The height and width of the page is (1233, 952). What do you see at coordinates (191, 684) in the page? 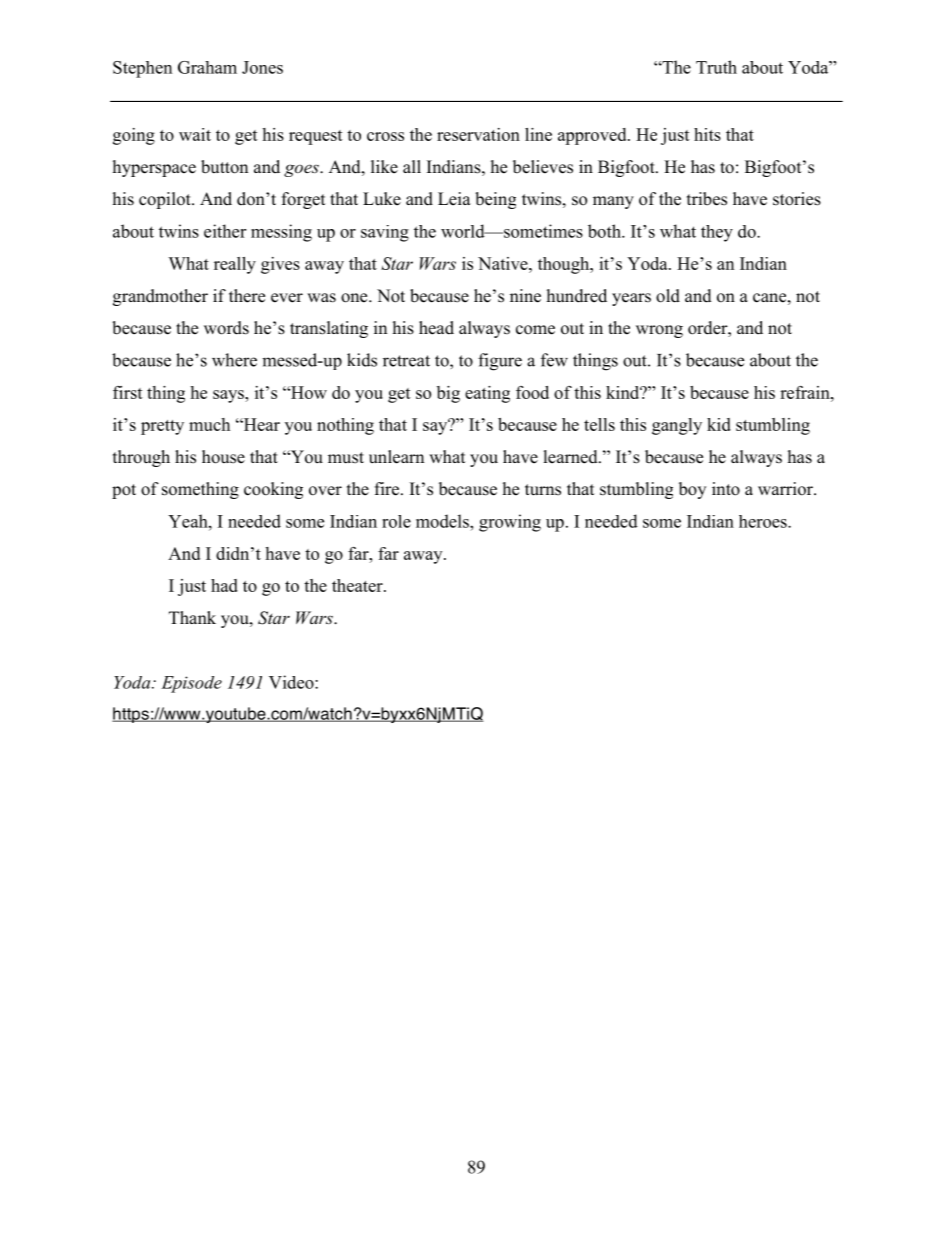
I see `Episode` at bounding box center [191, 684].
